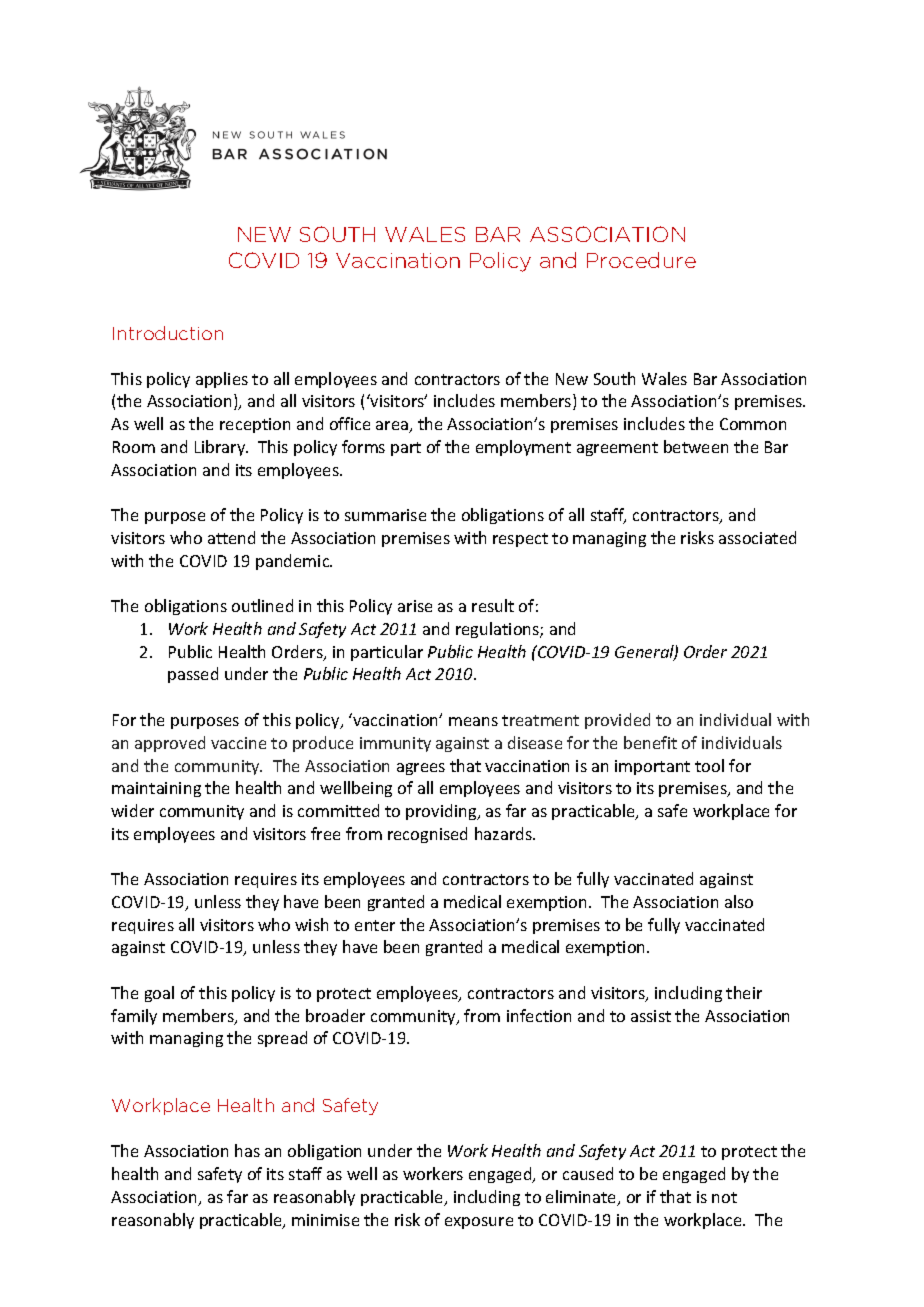 This image has width=924, height=1307. Describe the element at coordinates (393, 427) in the image. I see `area` at that location.
